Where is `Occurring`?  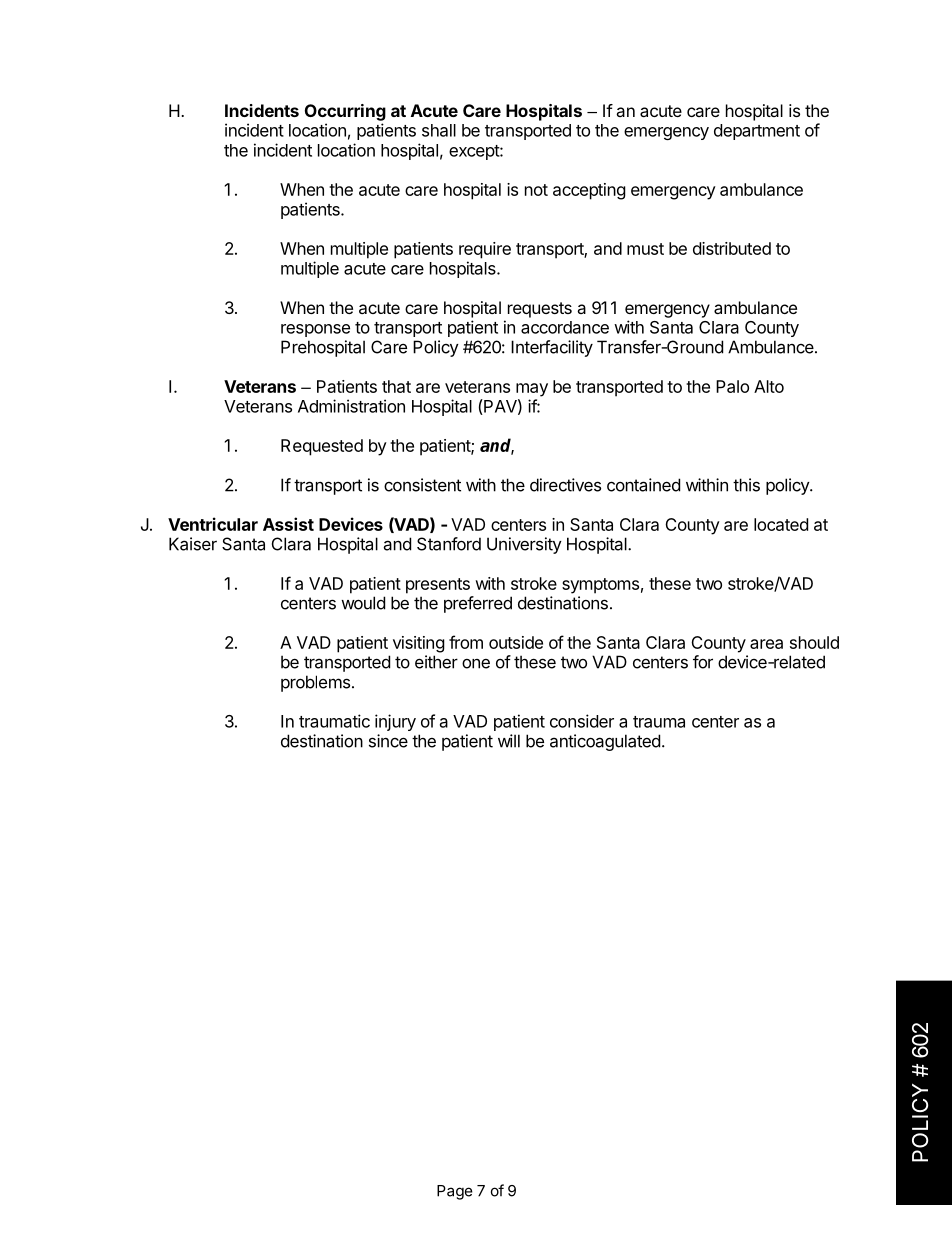
Occurring is located at coordinates (345, 112).
